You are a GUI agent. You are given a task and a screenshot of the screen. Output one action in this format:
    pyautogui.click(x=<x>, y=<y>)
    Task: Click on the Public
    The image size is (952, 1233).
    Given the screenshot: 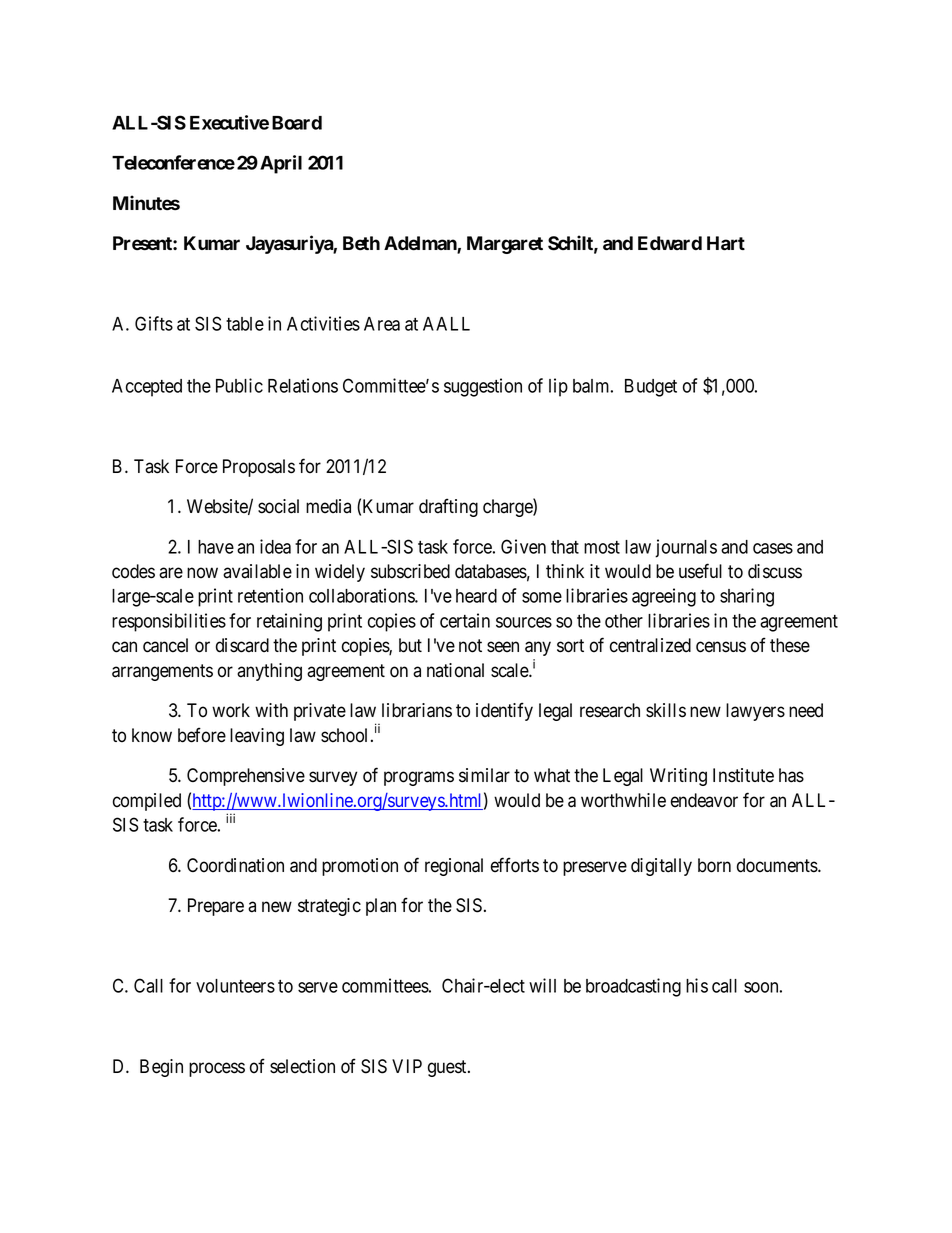 What is the action you would take?
    pyautogui.click(x=239, y=385)
